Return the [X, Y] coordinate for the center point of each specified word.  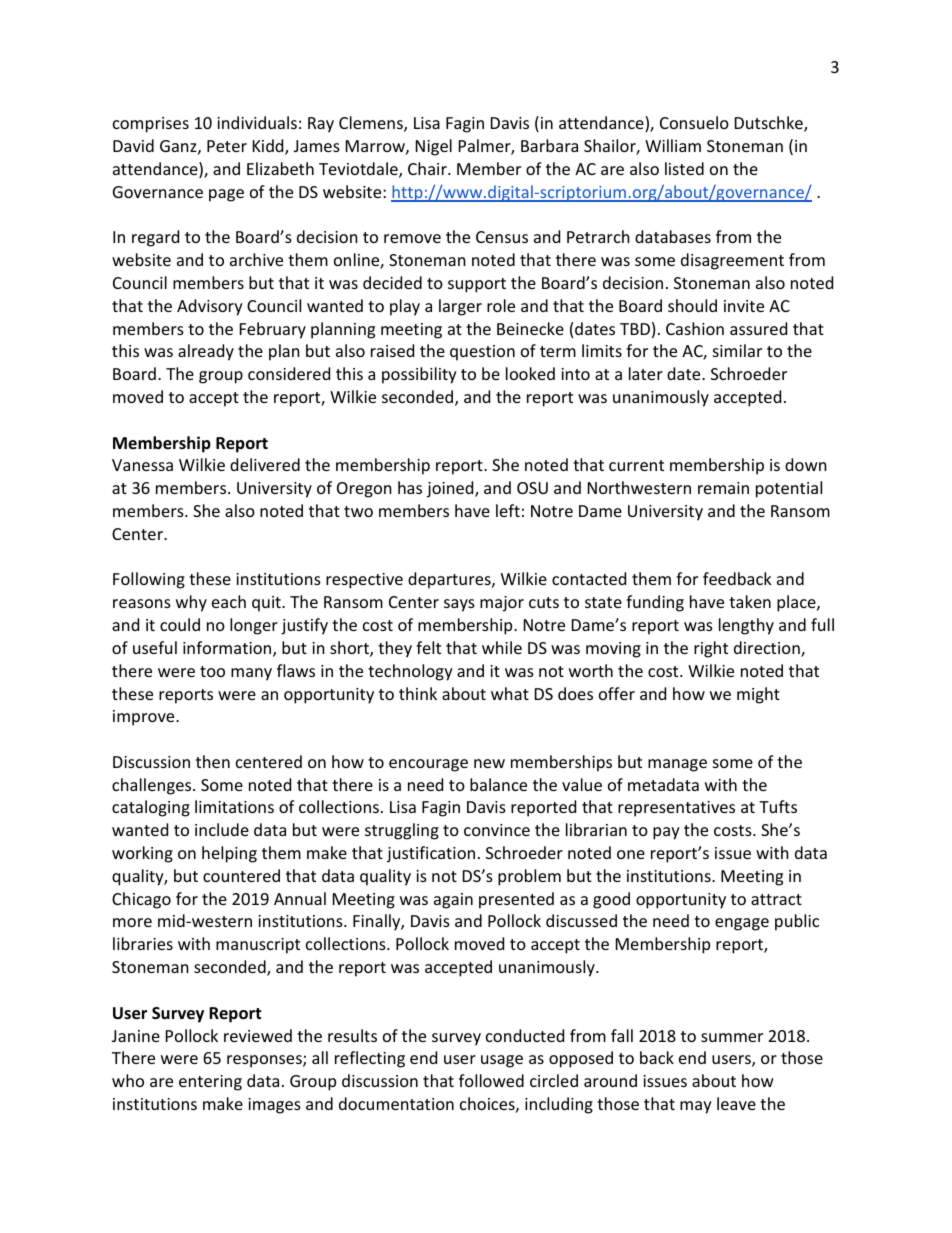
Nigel [434, 147]
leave [736, 1103]
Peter [227, 146]
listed [684, 168]
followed [491, 1080]
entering [210, 1083]
